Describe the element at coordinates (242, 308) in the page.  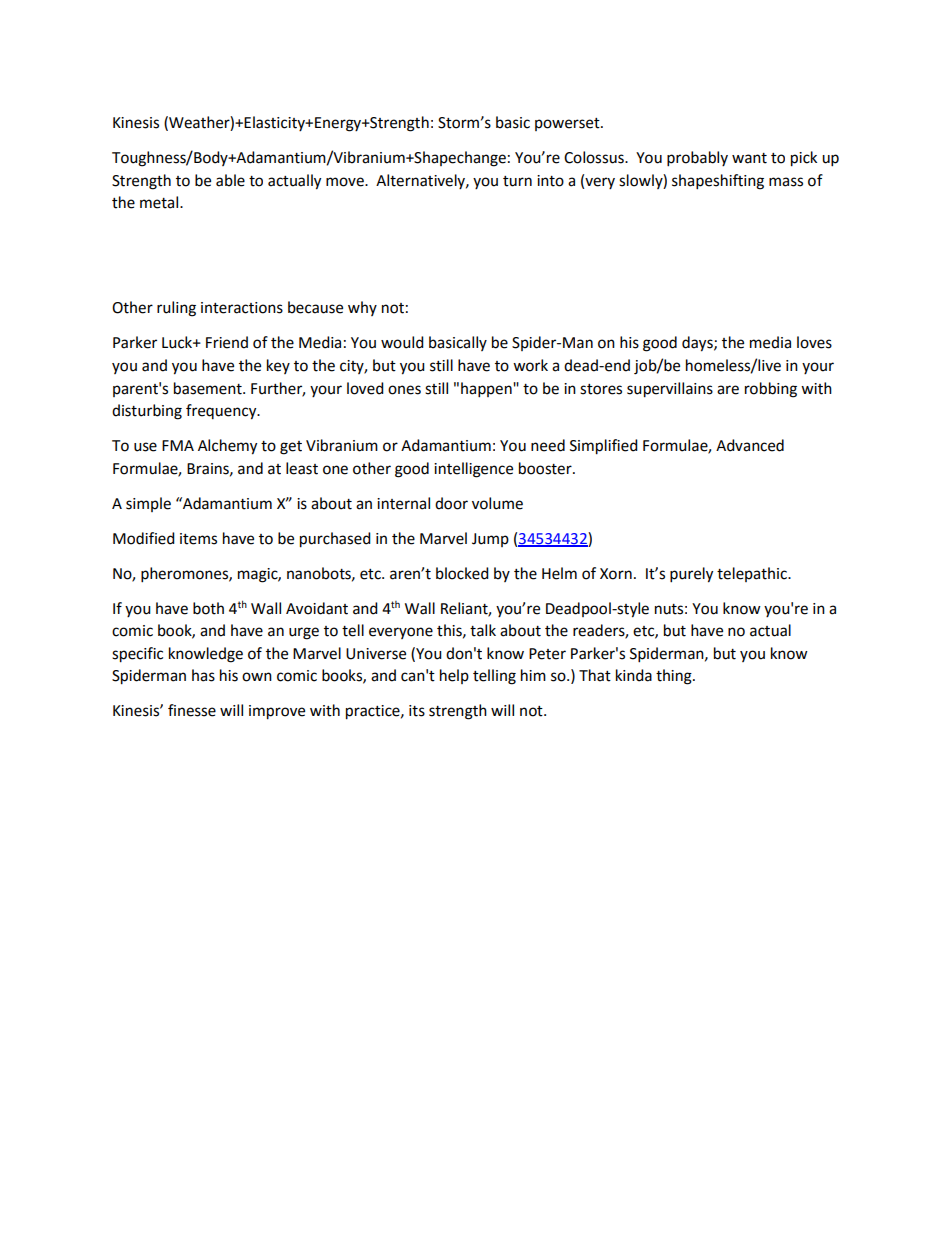
I see `interactions` at that location.
